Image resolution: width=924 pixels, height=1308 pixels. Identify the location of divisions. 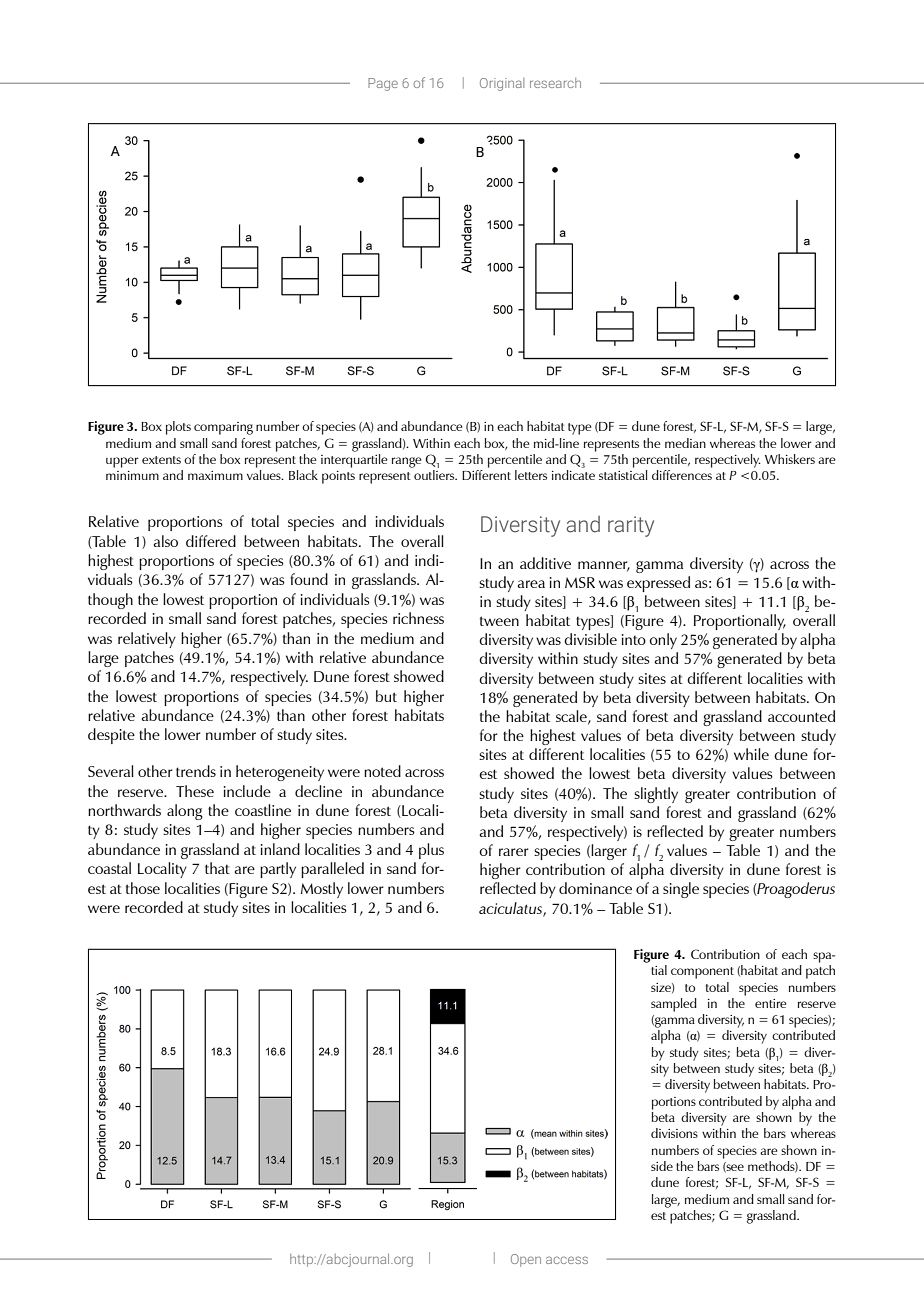
(674, 1133).
